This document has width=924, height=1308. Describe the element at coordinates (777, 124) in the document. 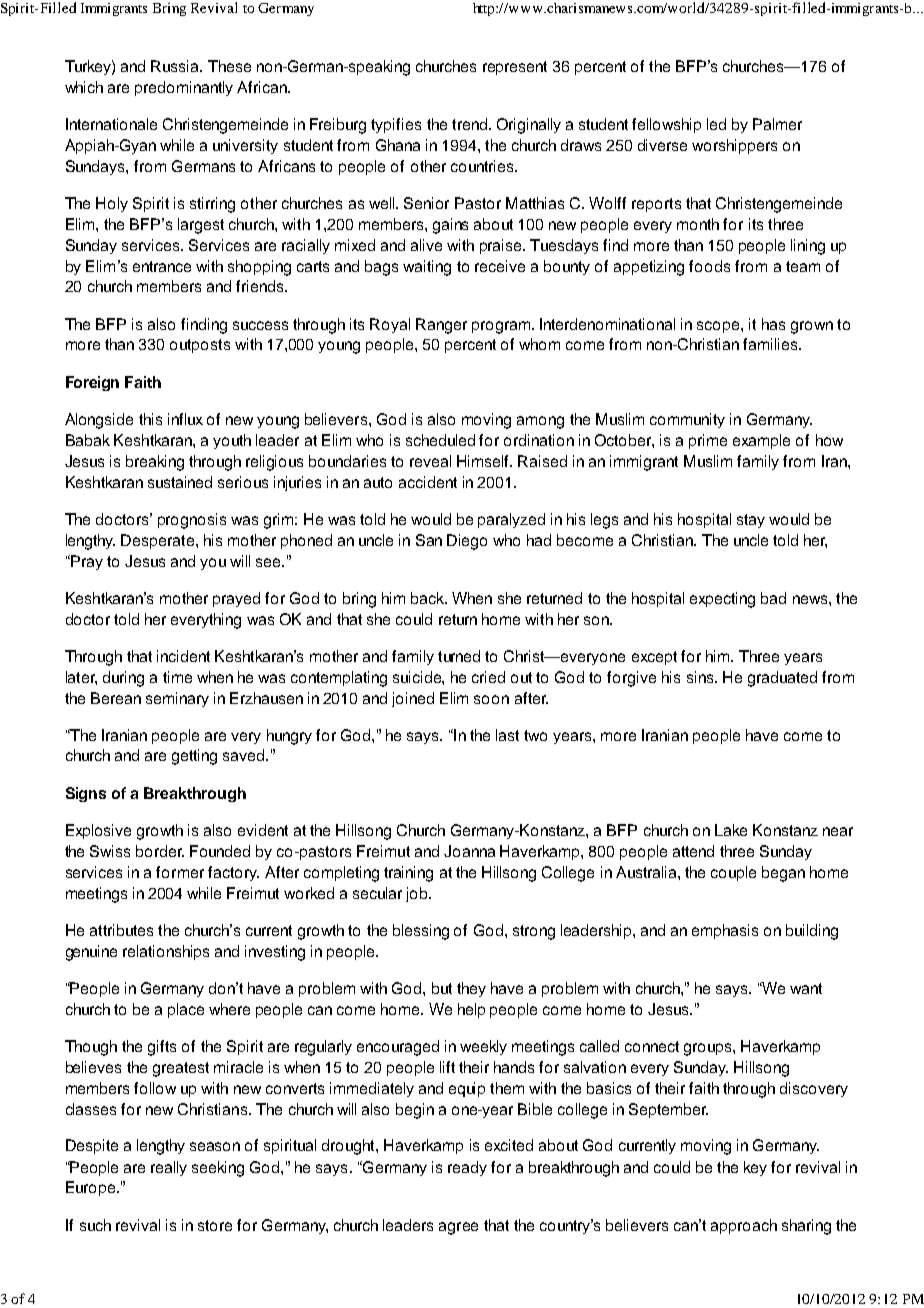

I see `Palmer` at that location.
